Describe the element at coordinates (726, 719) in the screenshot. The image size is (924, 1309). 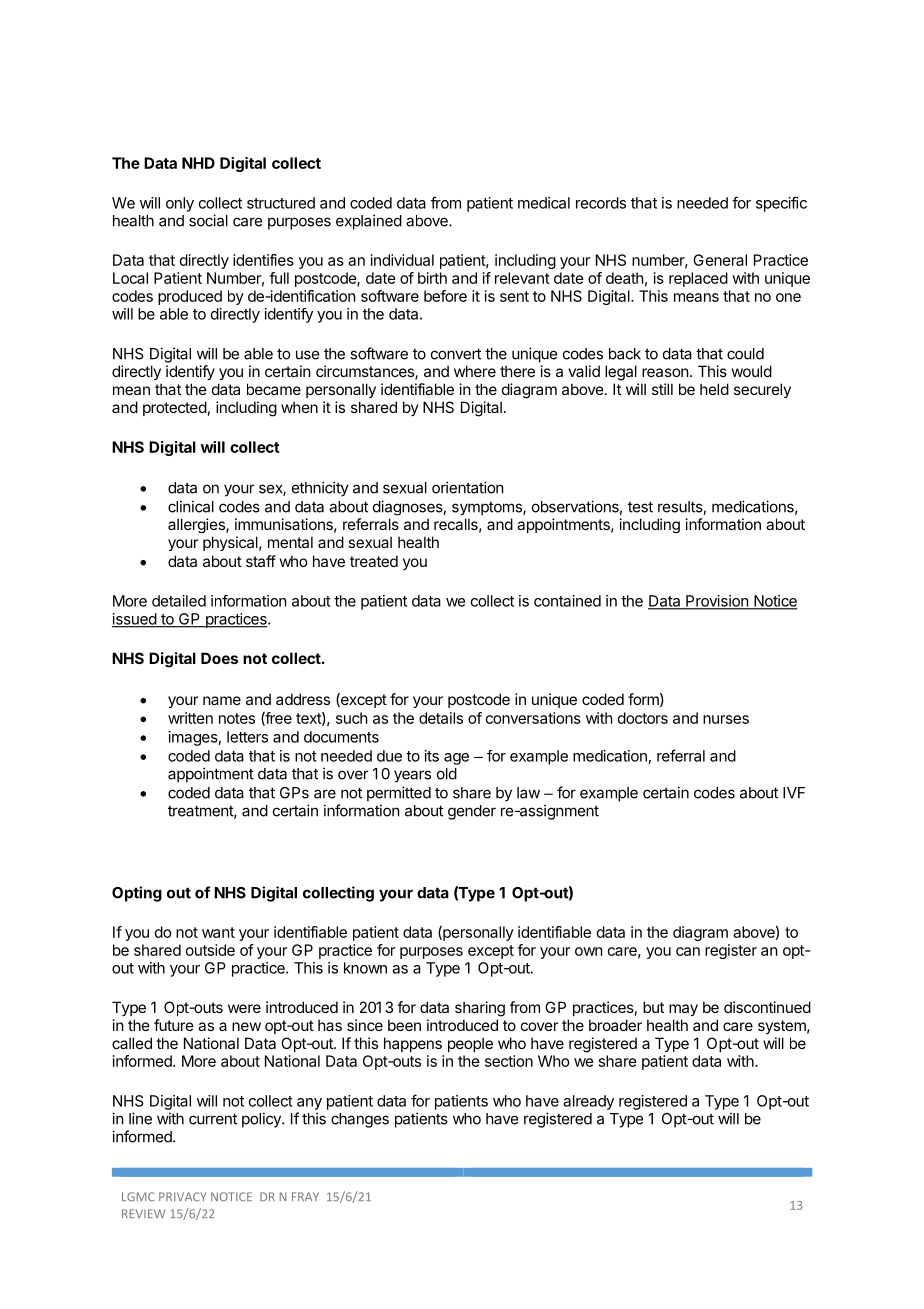
I see `nurses` at that location.
